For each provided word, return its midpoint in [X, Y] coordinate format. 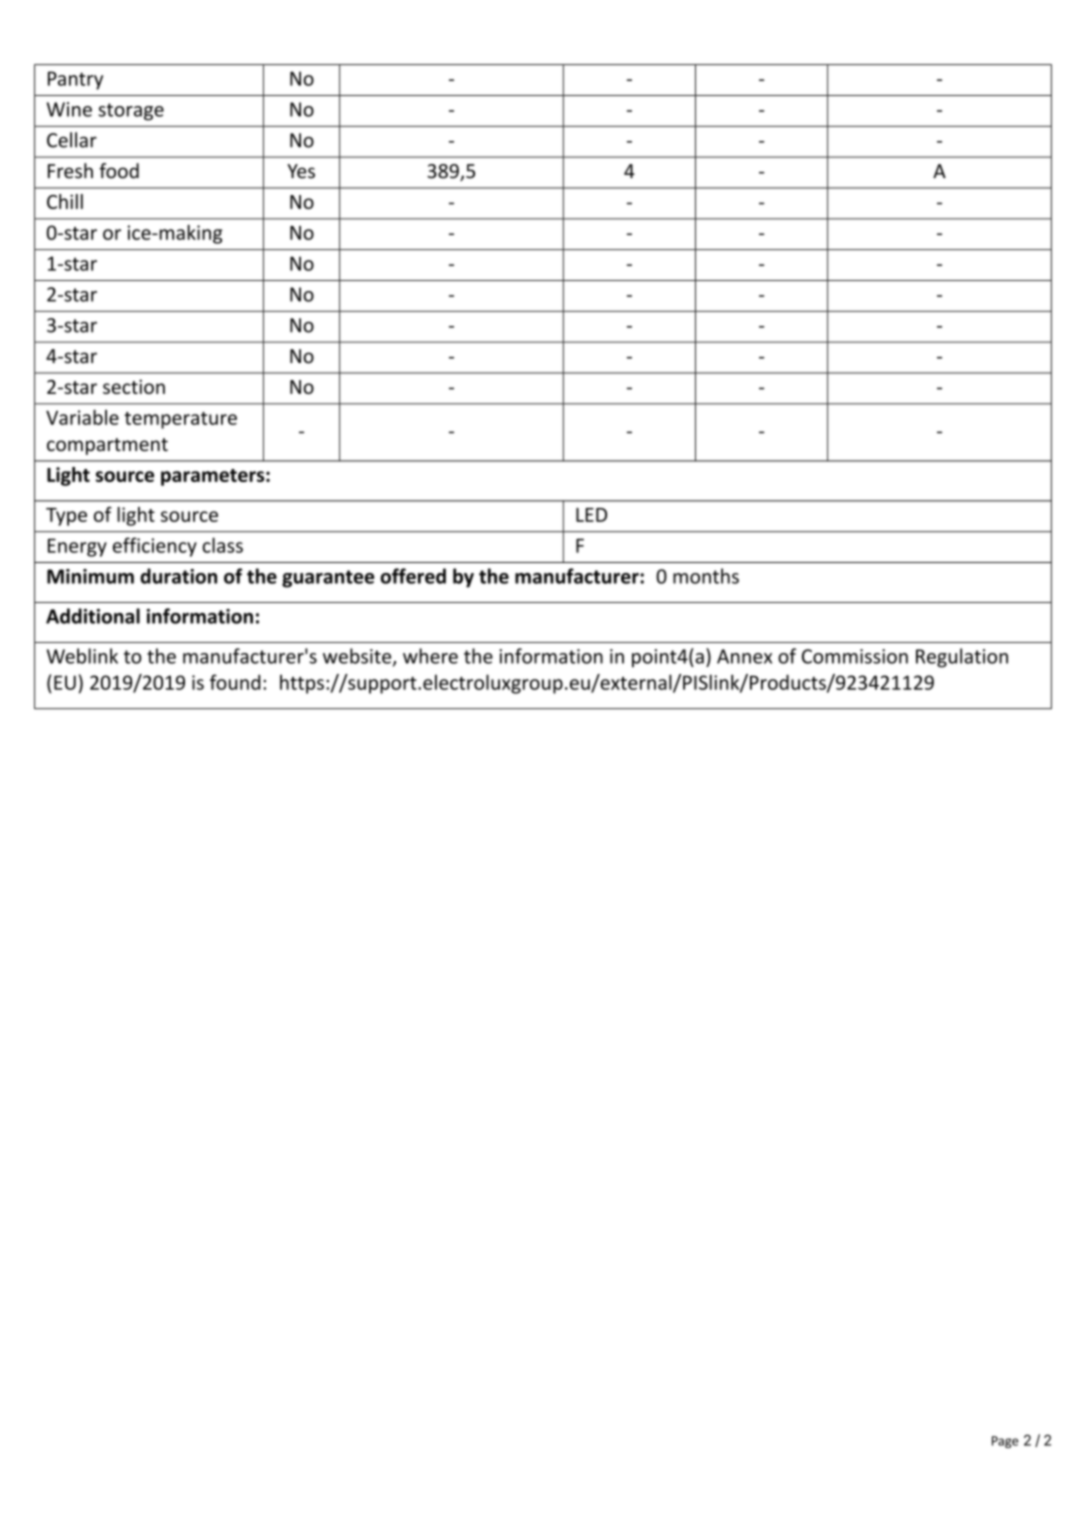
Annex [744, 656]
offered [413, 576]
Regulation [962, 658]
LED [591, 515]
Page [1005, 1442]
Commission [855, 656]
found [235, 682]
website [358, 657]
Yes [301, 171]
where [430, 656]
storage [131, 112]
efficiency [155, 547]
